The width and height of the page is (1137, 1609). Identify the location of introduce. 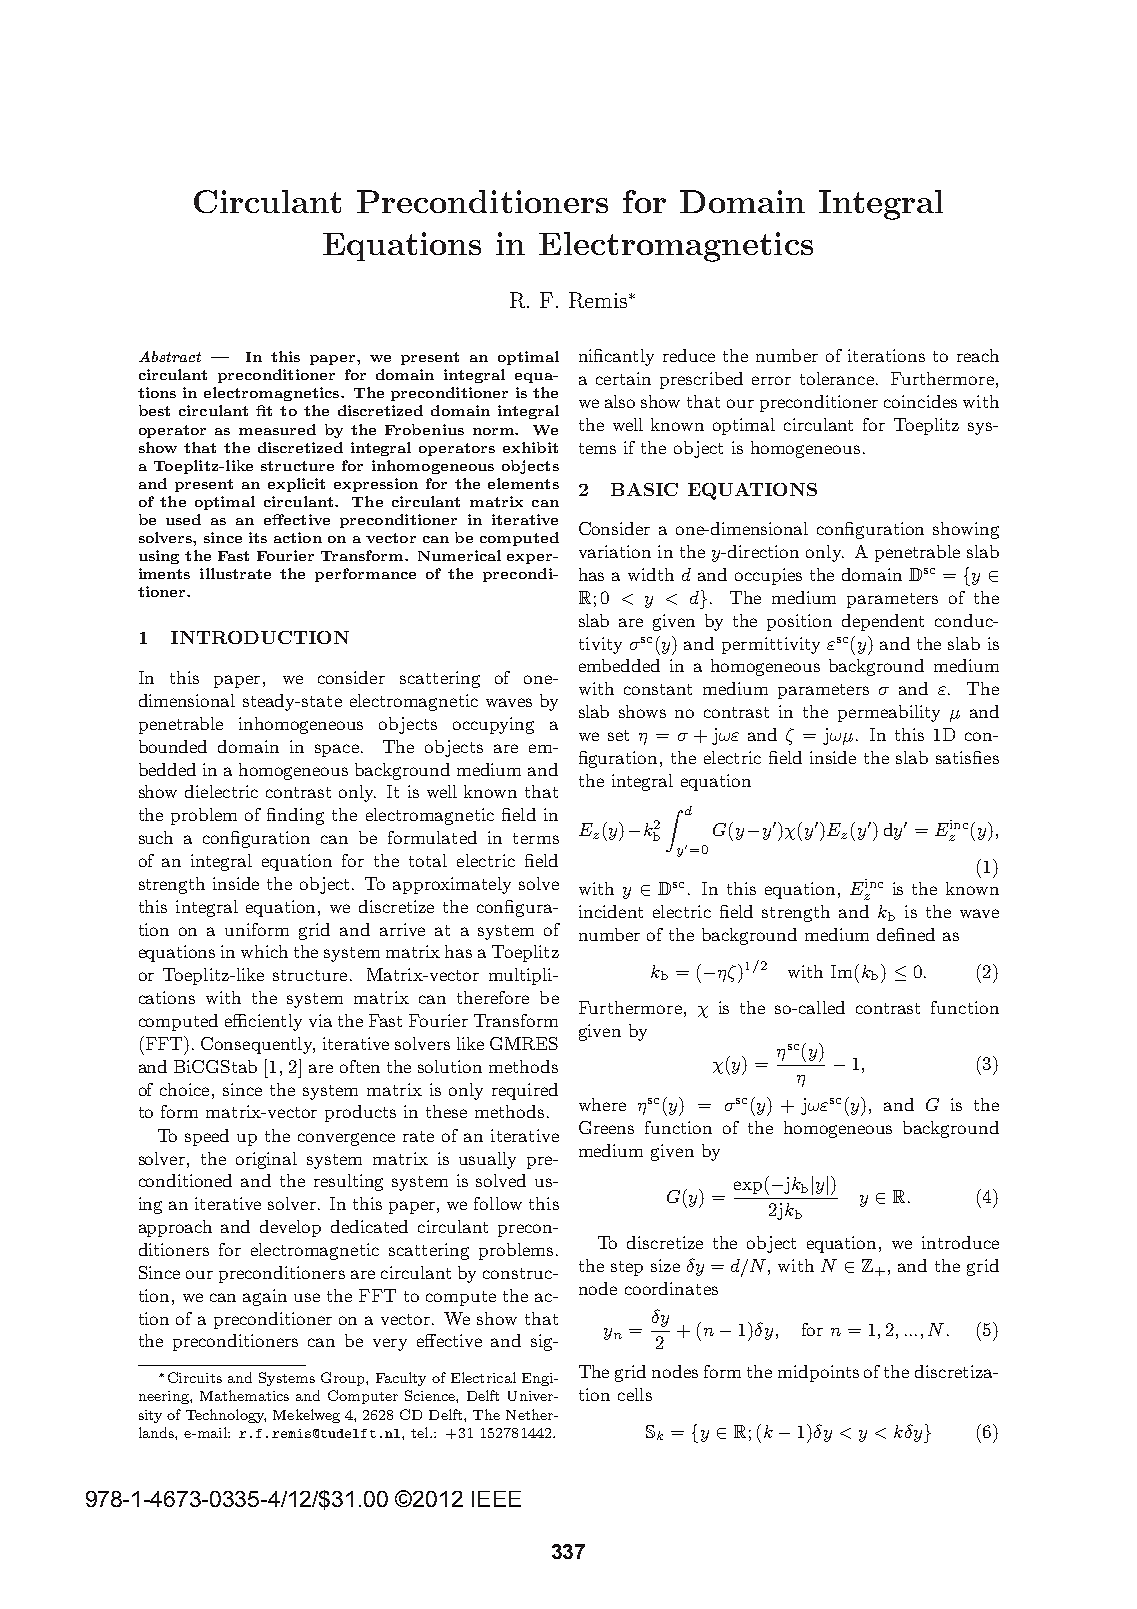
(960, 1242).
